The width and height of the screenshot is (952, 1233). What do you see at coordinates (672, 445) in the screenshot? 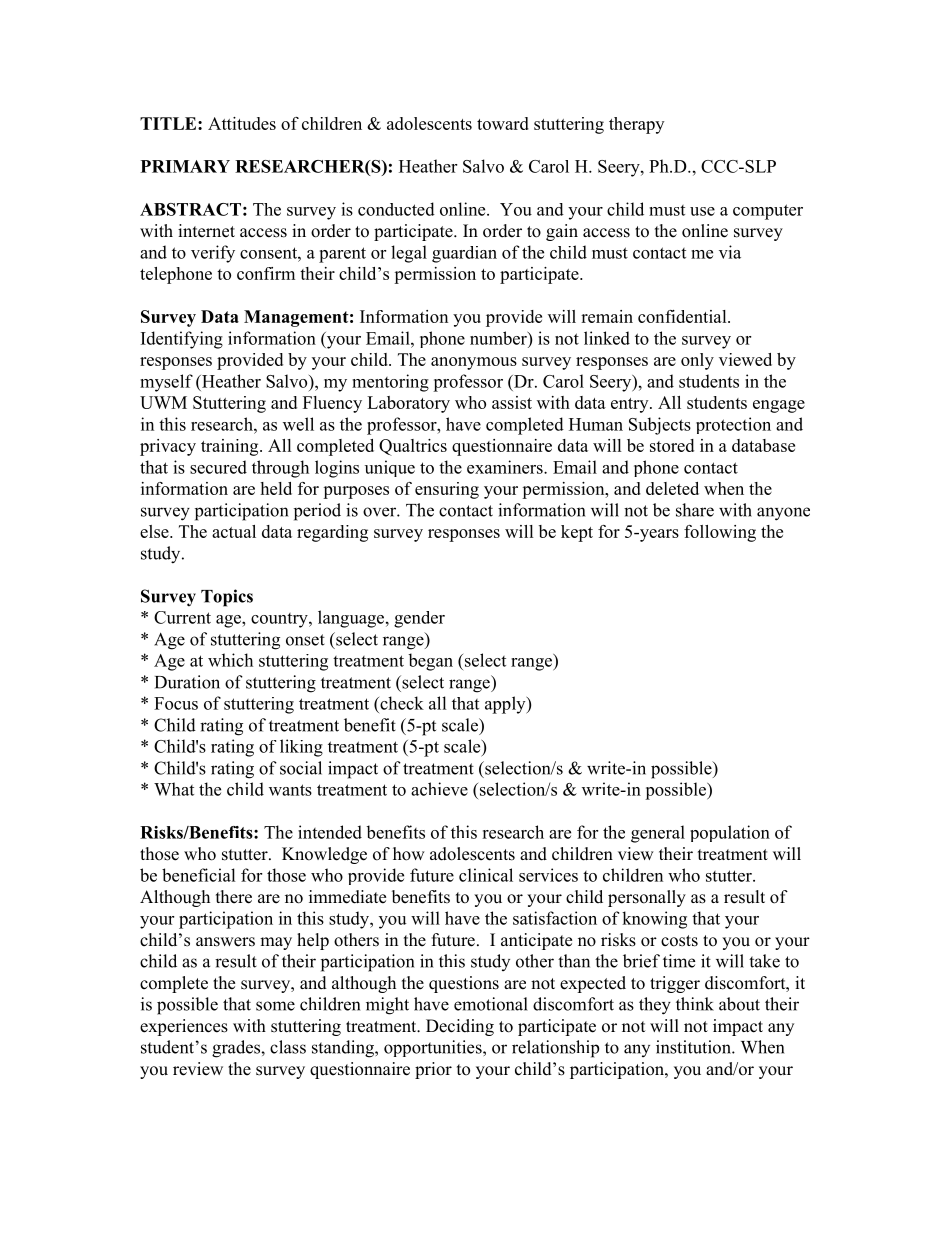
I see `stored` at bounding box center [672, 445].
